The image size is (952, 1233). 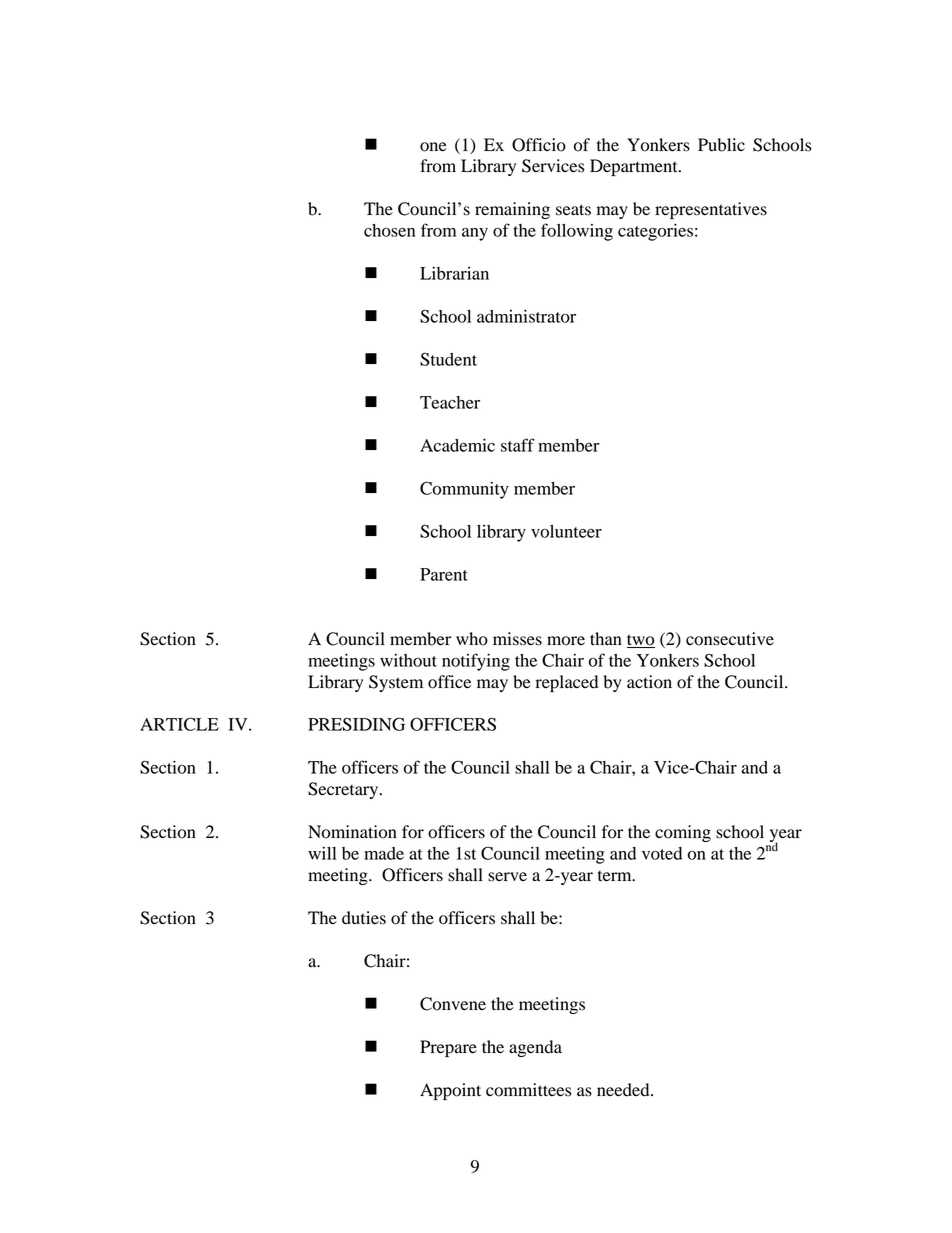 I want to click on Prepare, so click(x=448, y=1048).
